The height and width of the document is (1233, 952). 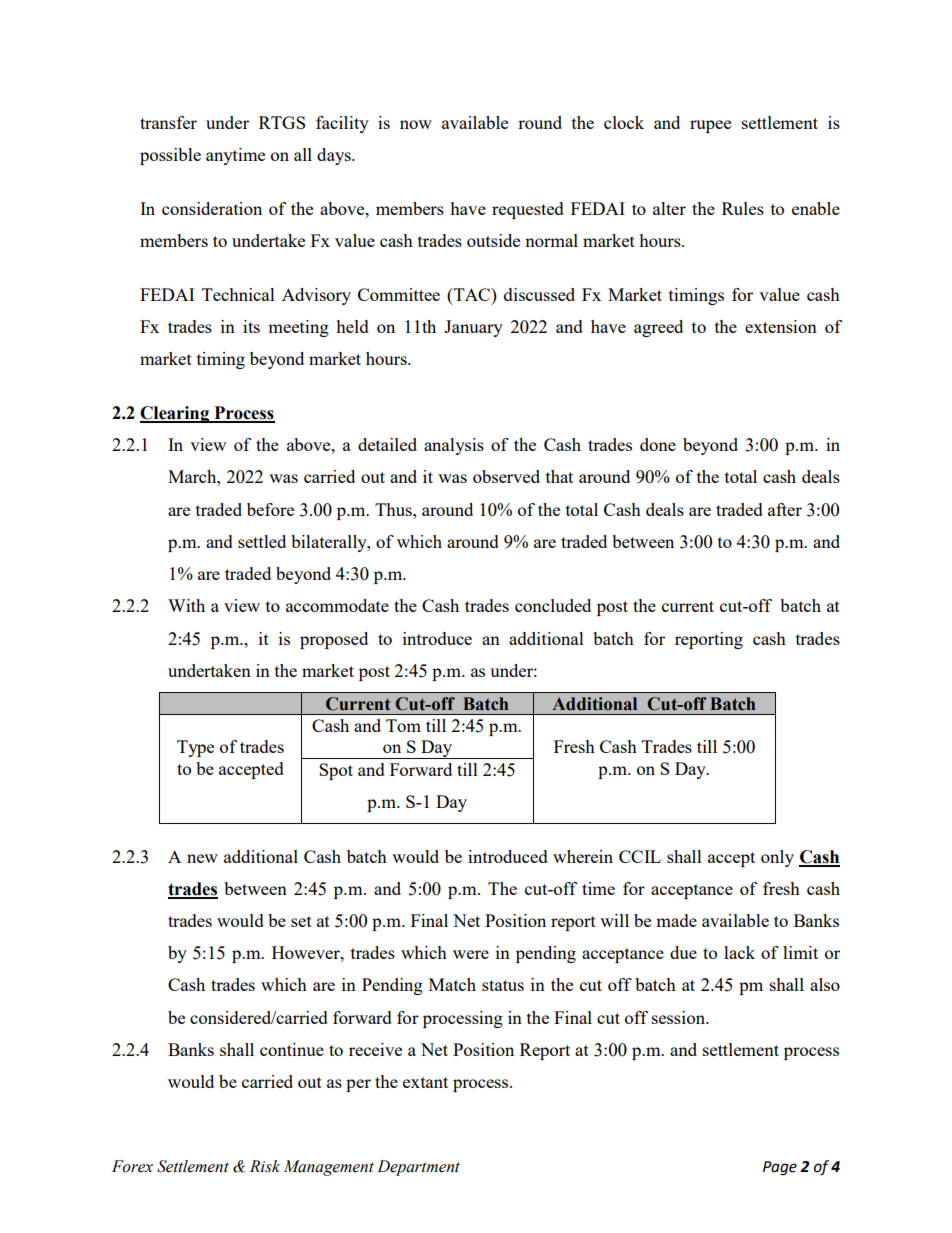 I want to click on were, so click(x=471, y=954).
